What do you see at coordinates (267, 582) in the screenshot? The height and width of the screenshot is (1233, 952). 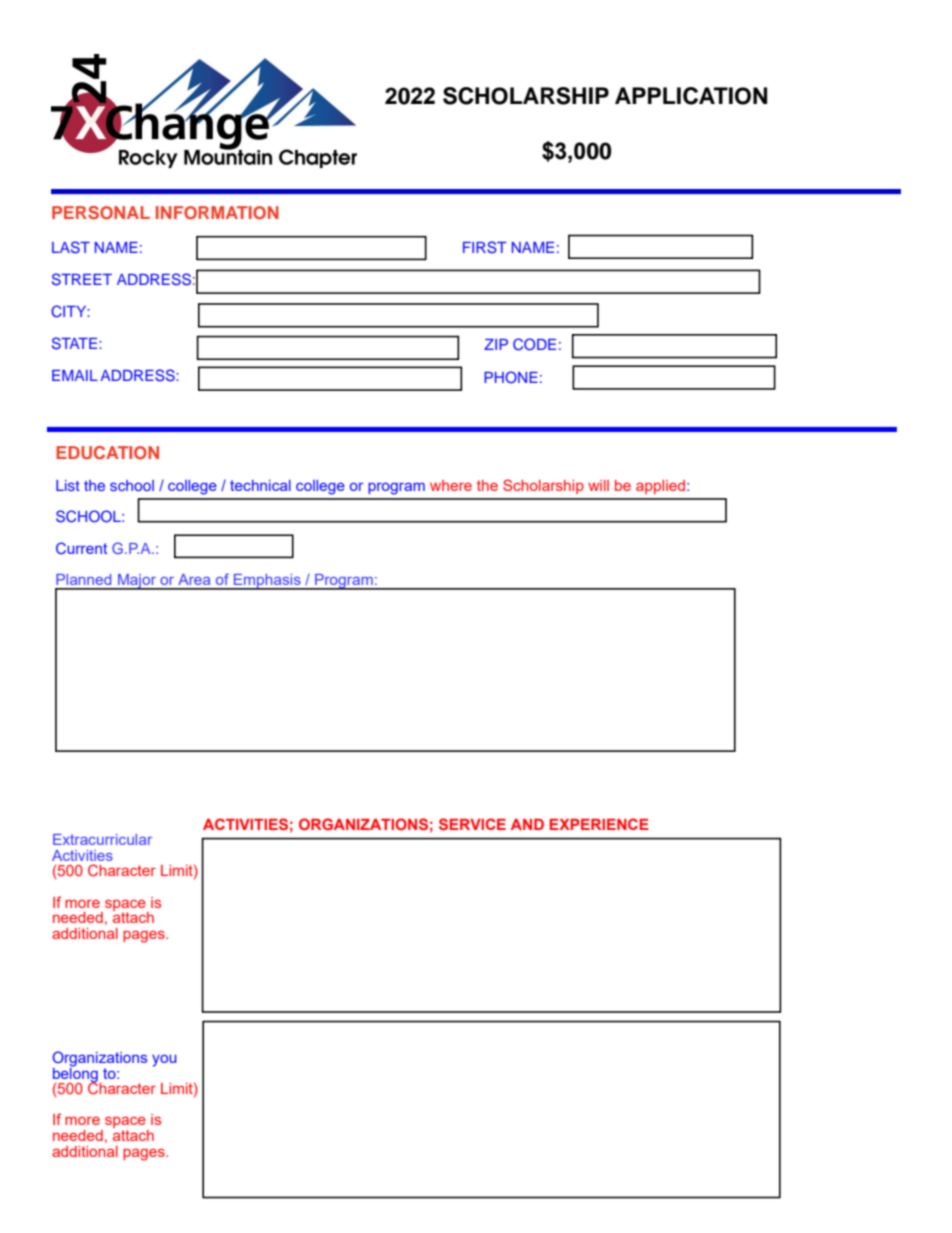 I see `Emphasis` at bounding box center [267, 582].
